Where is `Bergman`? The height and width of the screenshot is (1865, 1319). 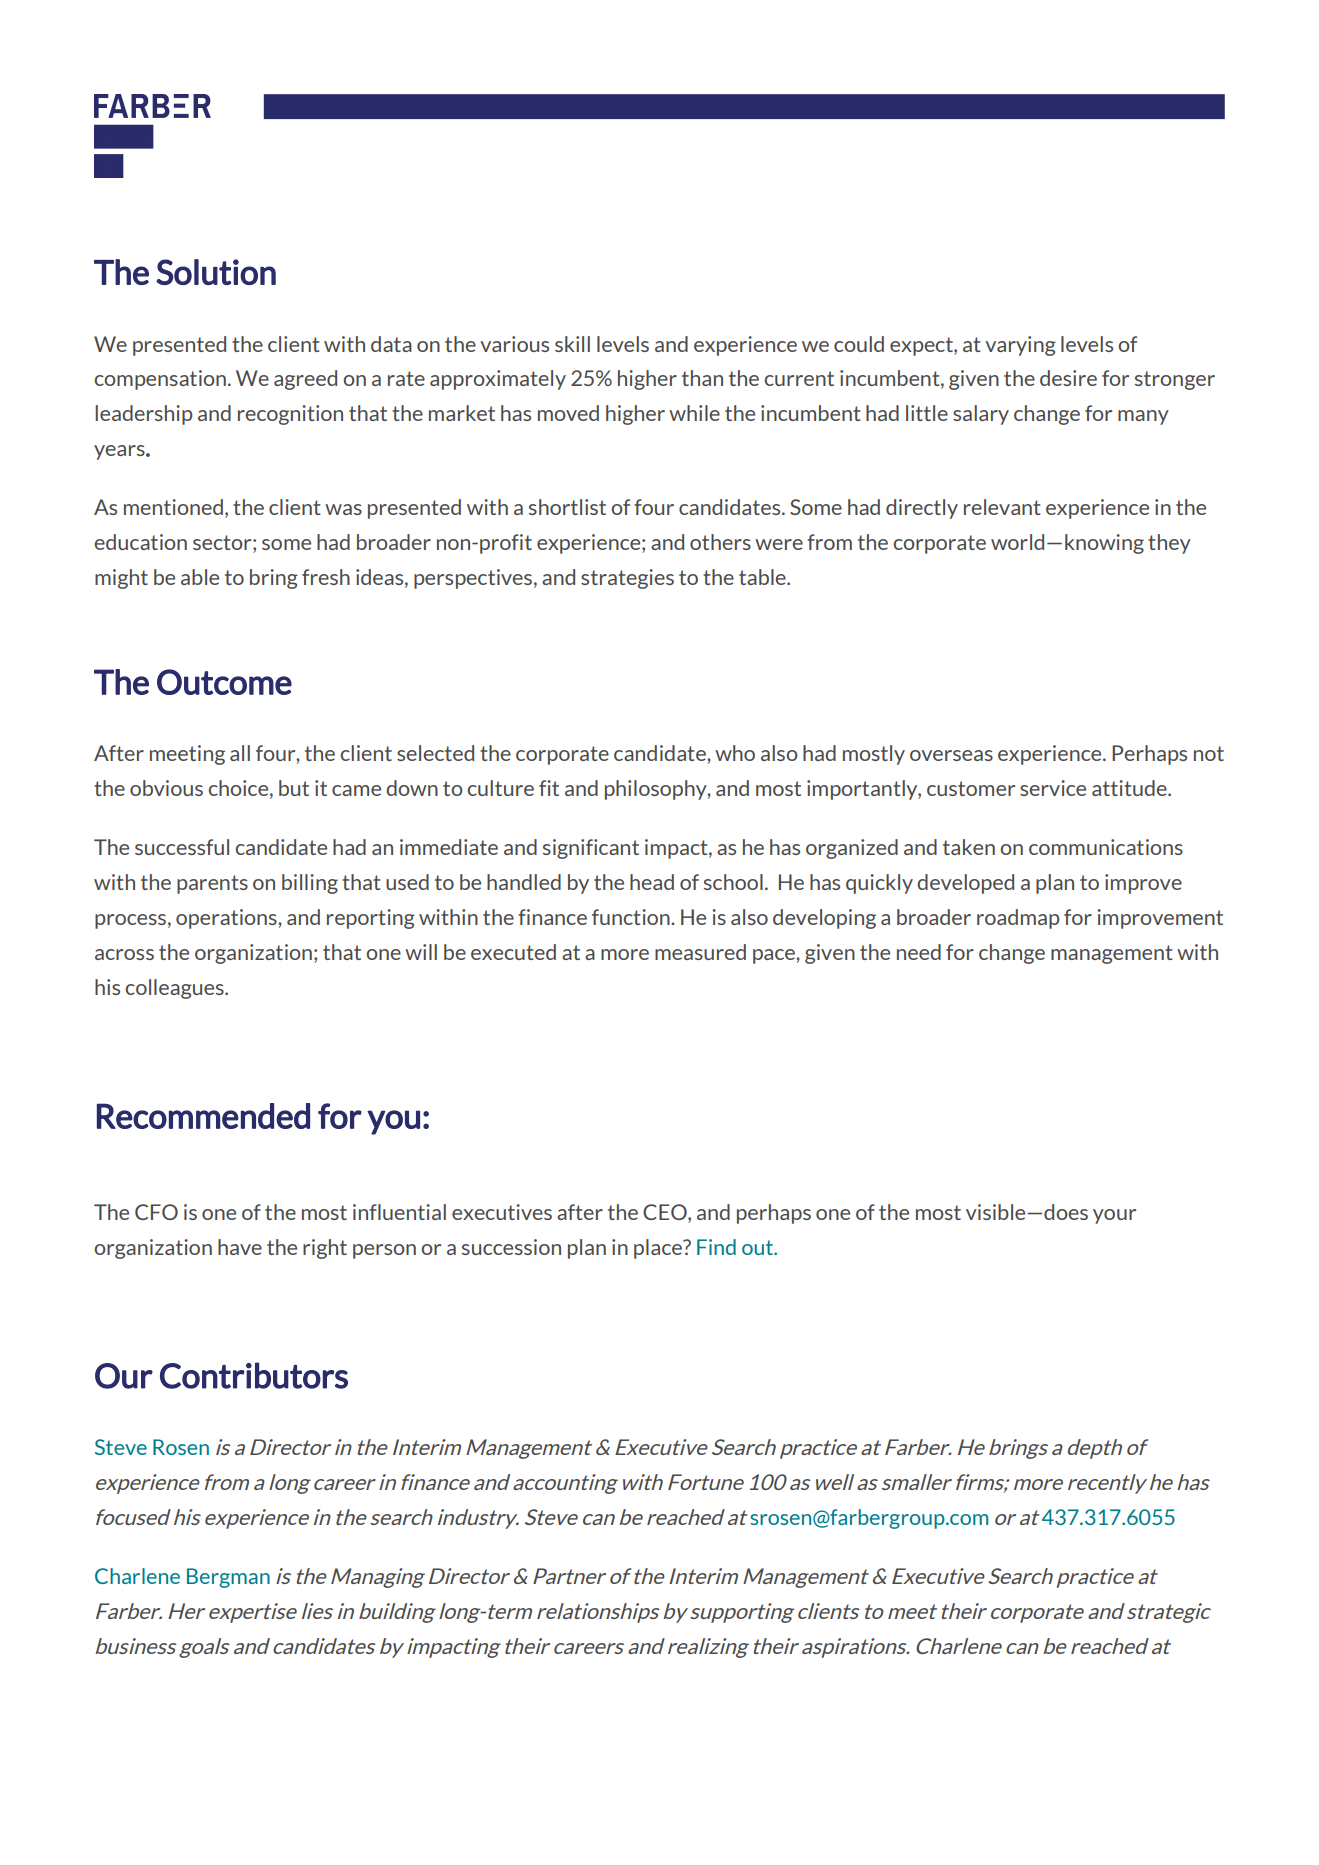 Bergman is located at coordinates (228, 1578).
